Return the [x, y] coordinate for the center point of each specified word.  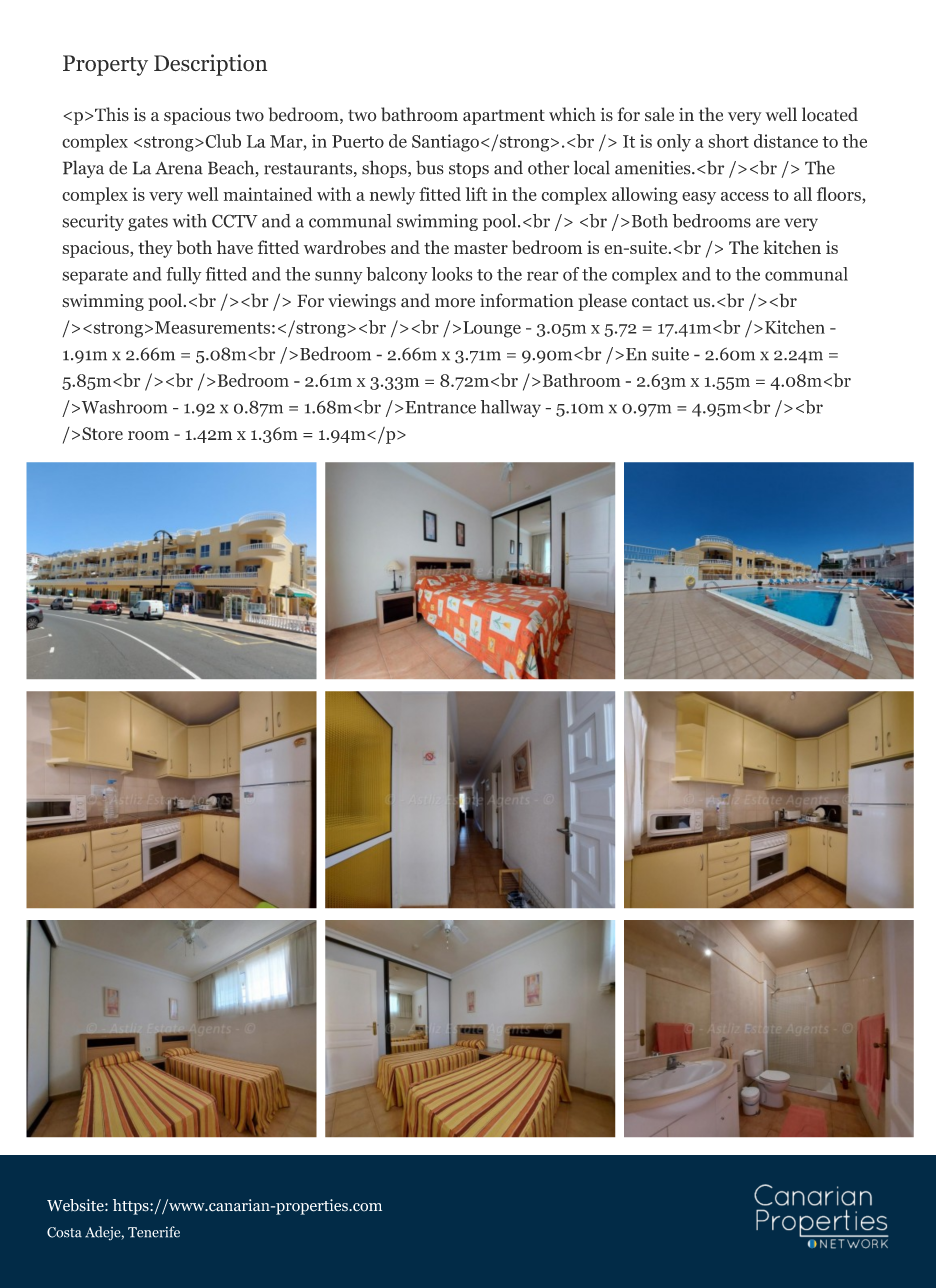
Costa [64, 1232]
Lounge [492, 329]
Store [102, 433]
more [455, 303]
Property [105, 65]
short [728, 141]
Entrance [439, 407]
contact [660, 302]
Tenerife [154, 1232]
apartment [504, 117]
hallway [511, 408]
